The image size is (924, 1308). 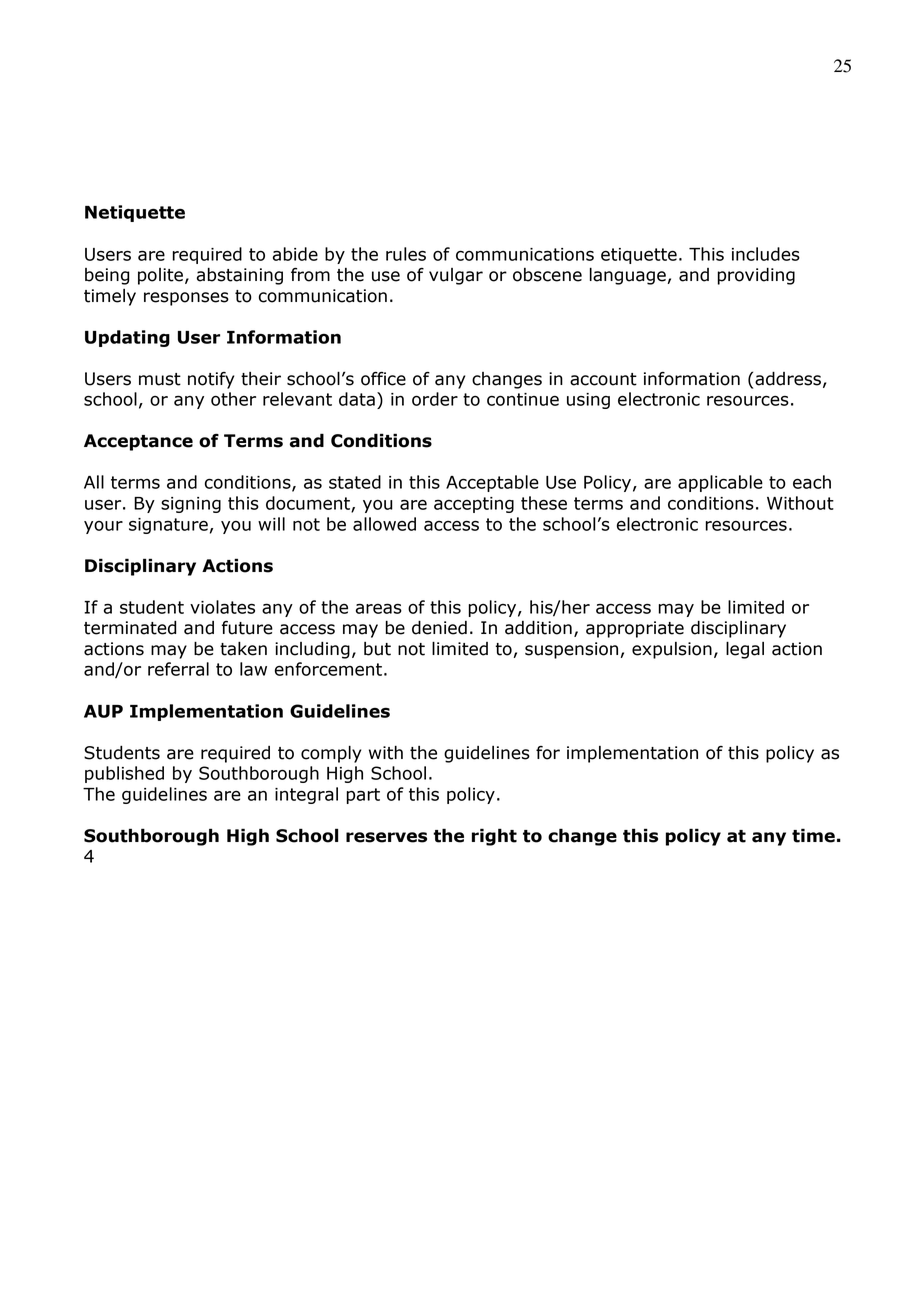 I want to click on denied, so click(x=439, y=627).
